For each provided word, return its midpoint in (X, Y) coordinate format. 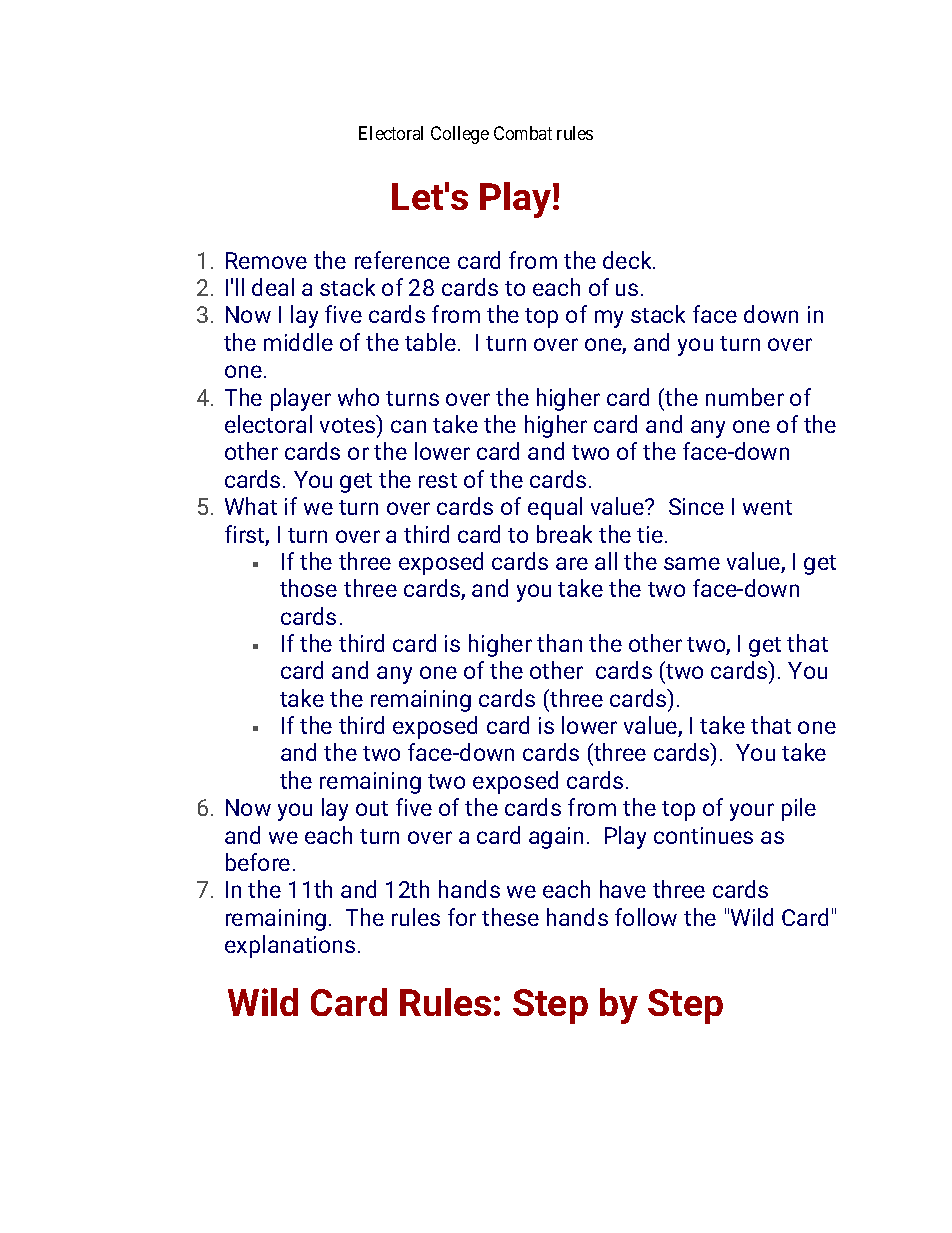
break (564, 534)
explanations (290, 946)
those (308, 588)
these (510, 917)
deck (628, 260)
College (460, 135)
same (692, 563)
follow (646, 917)
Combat (523, 133)
